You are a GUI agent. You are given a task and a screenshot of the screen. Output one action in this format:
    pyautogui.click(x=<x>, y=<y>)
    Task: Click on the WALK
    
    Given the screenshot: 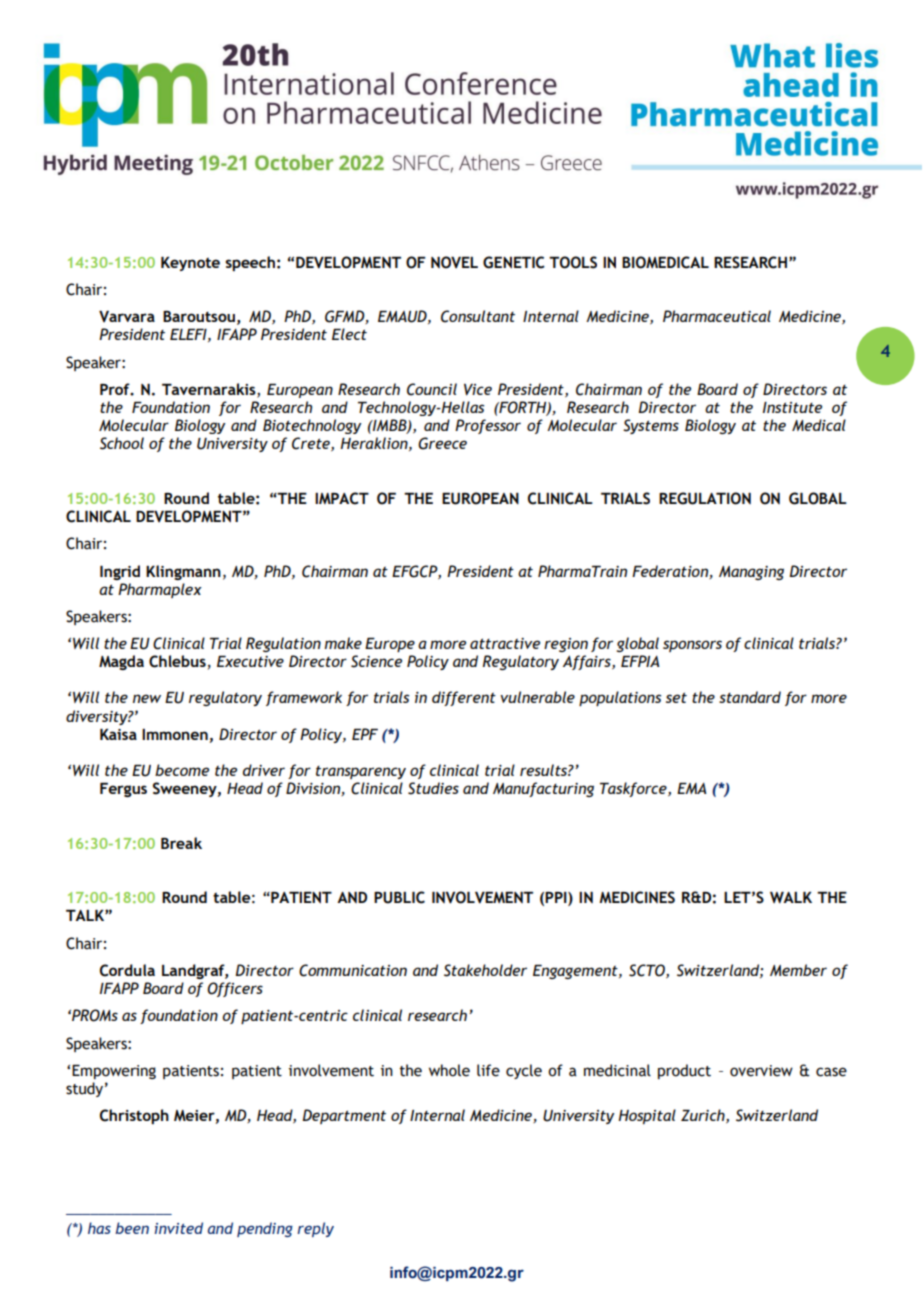 What is the action you would take?
    pyautogui.click(x=791, y=897)
